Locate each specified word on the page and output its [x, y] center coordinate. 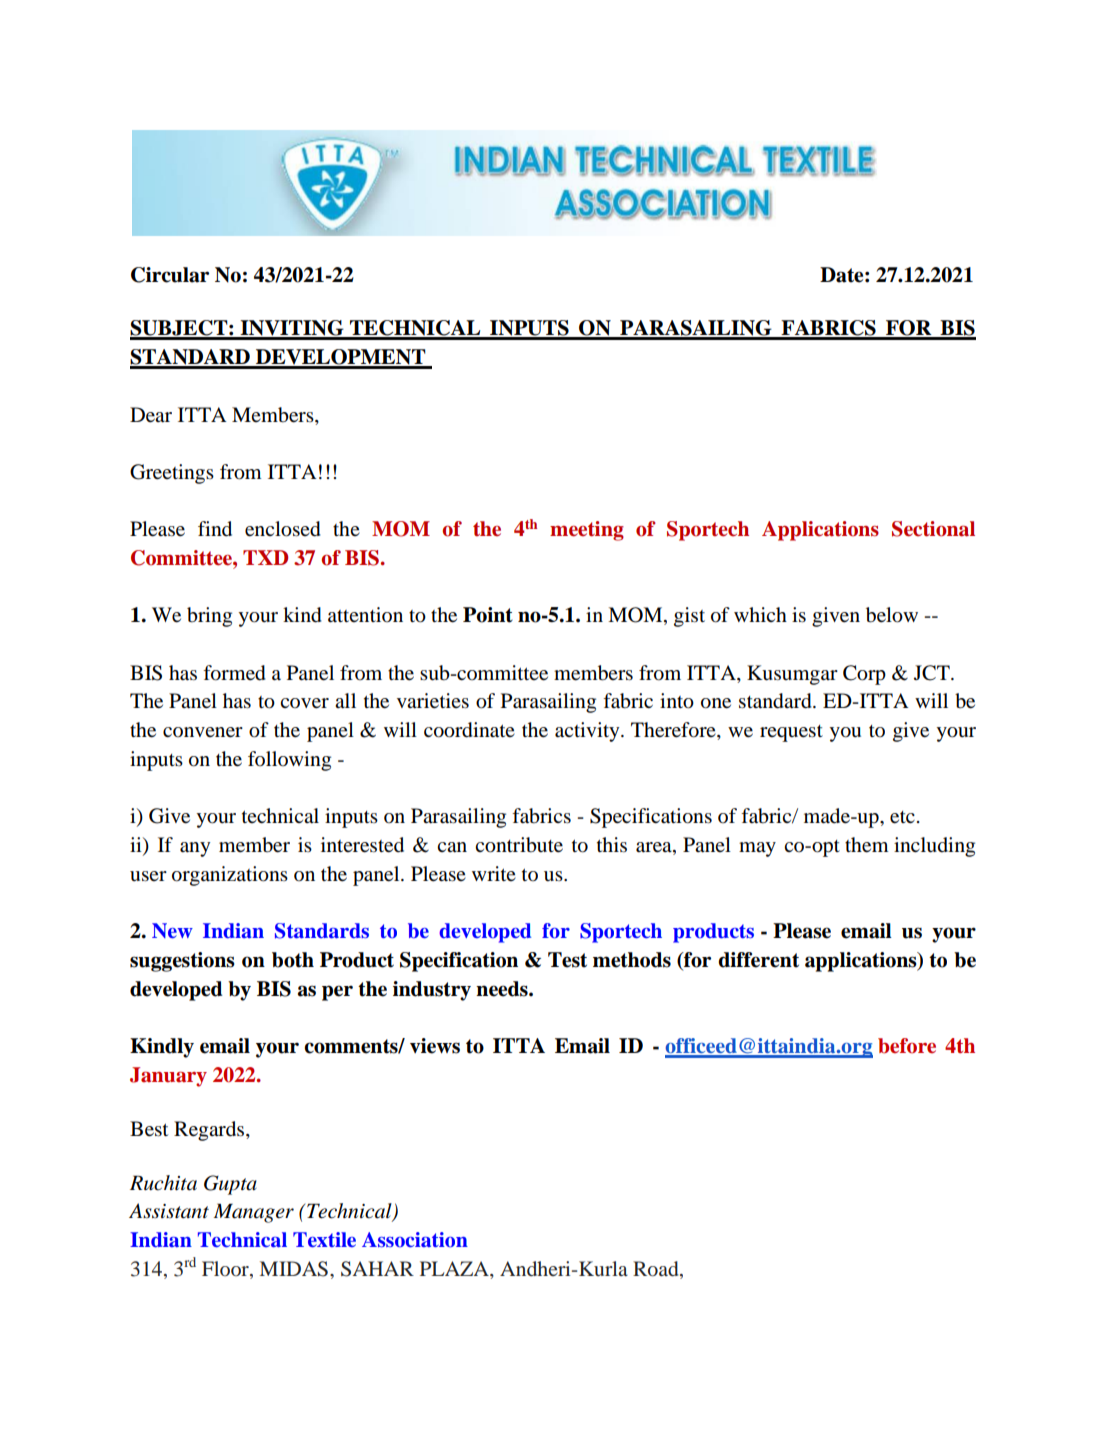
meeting [587, 531]
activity [588, 732]
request [791, 733]
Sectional [933, 529]
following [289, 761]
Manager [254, 1213]
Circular [170, 275]
